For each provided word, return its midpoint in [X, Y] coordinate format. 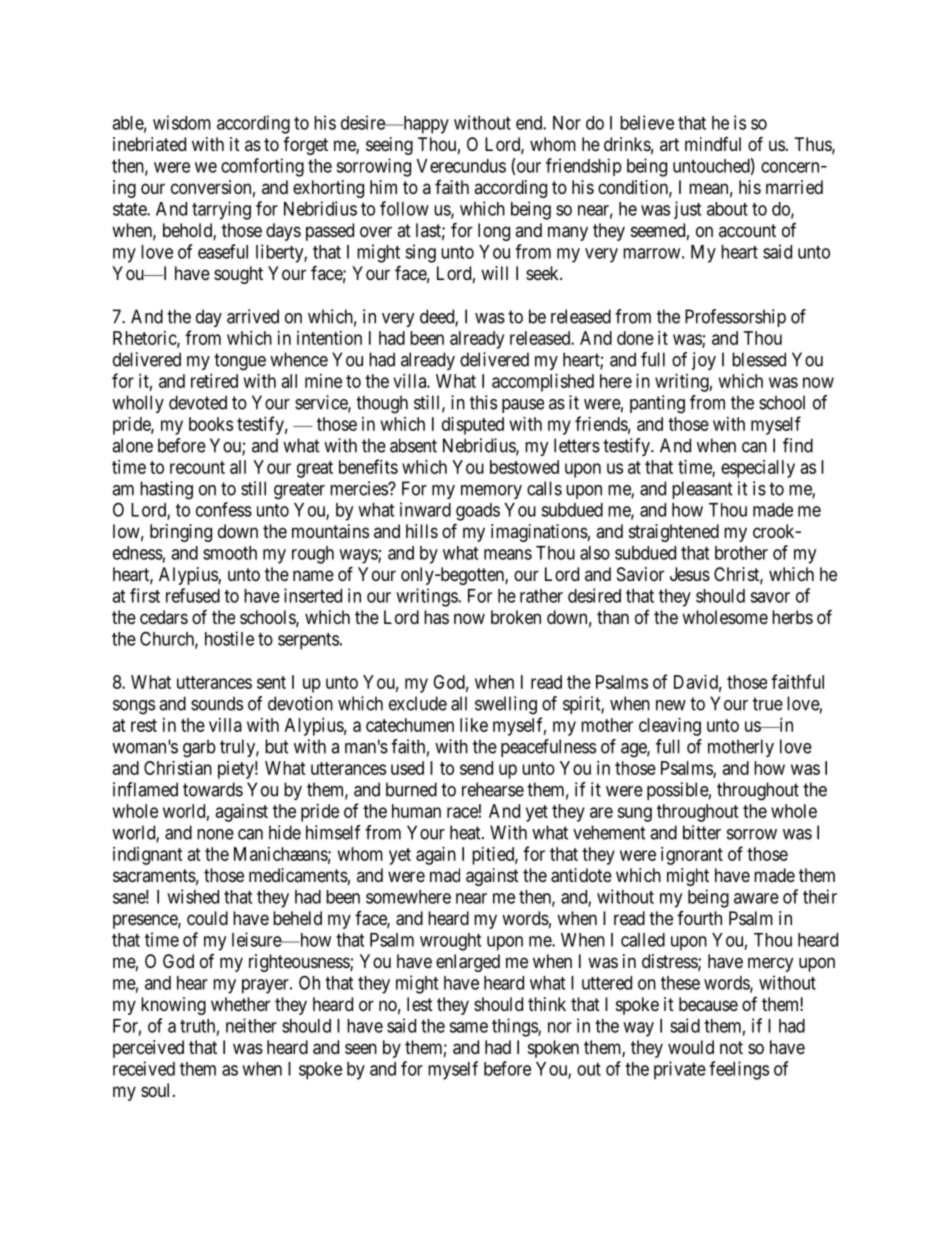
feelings [739, 1070]
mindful [713, 144]
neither [251, 1025]
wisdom [182, 122]
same [468, 1027]
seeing [389, 146]
